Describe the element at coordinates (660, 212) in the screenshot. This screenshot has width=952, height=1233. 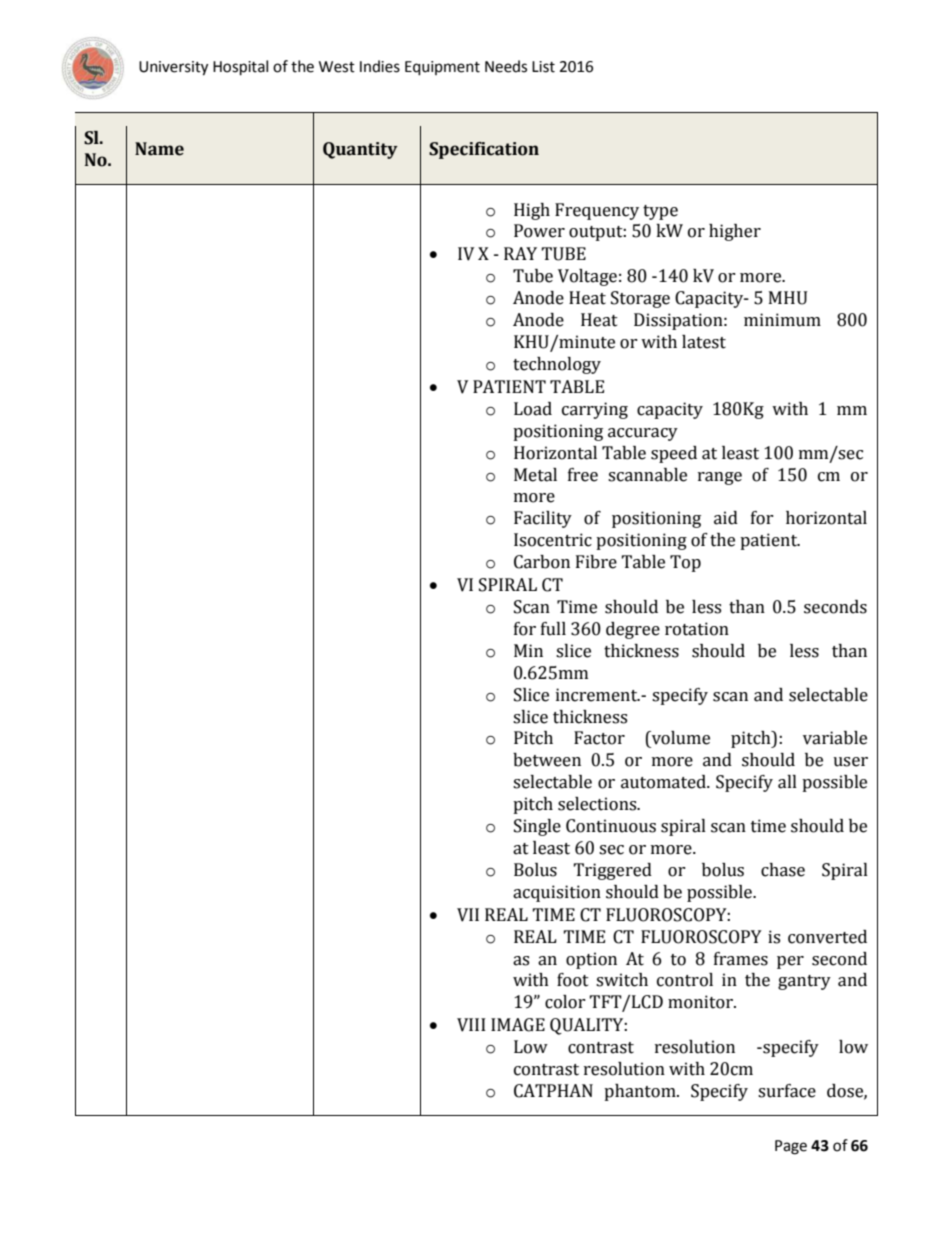
I see `type` at that location.
